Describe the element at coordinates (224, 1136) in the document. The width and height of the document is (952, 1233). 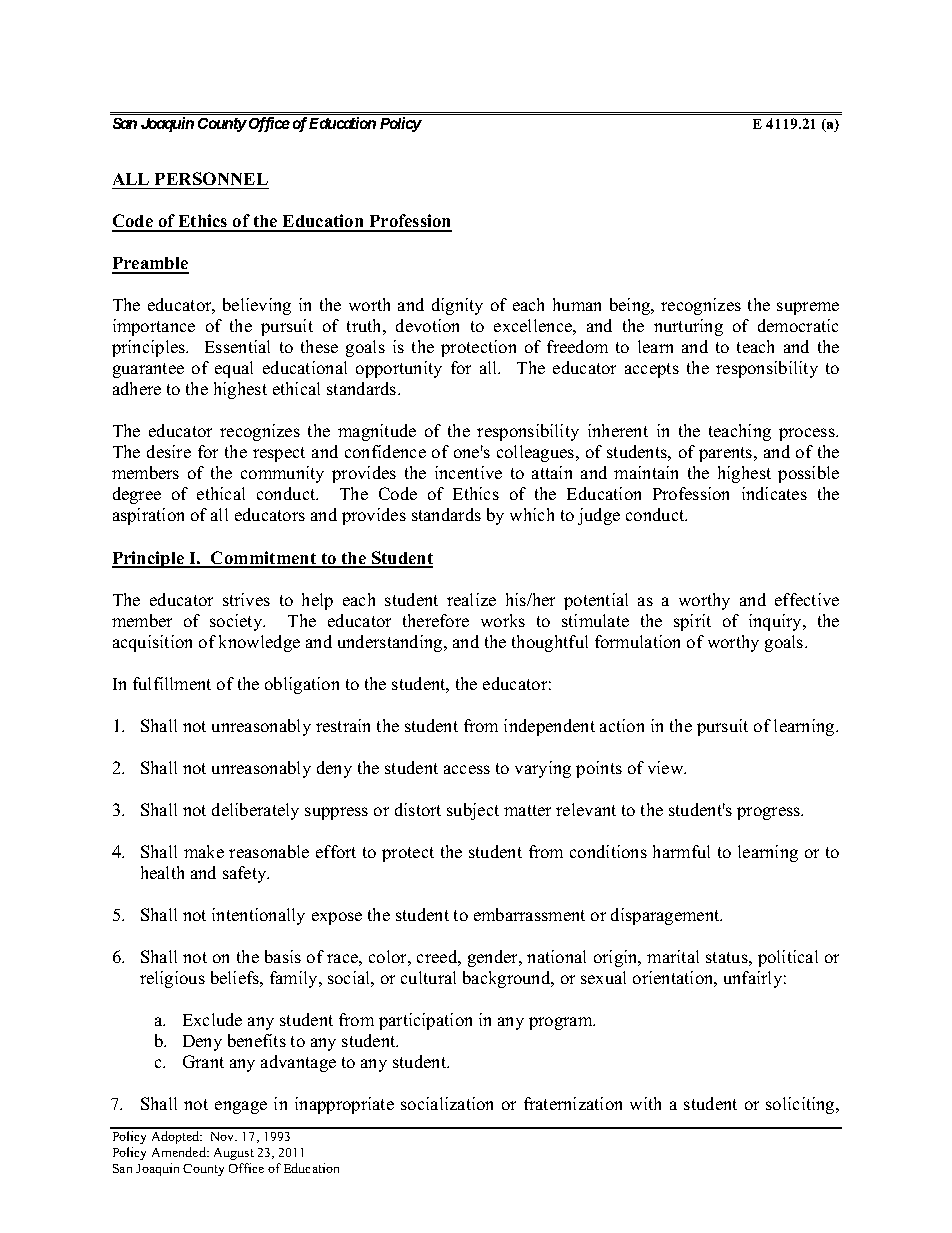
I see `Nov` at that location.
